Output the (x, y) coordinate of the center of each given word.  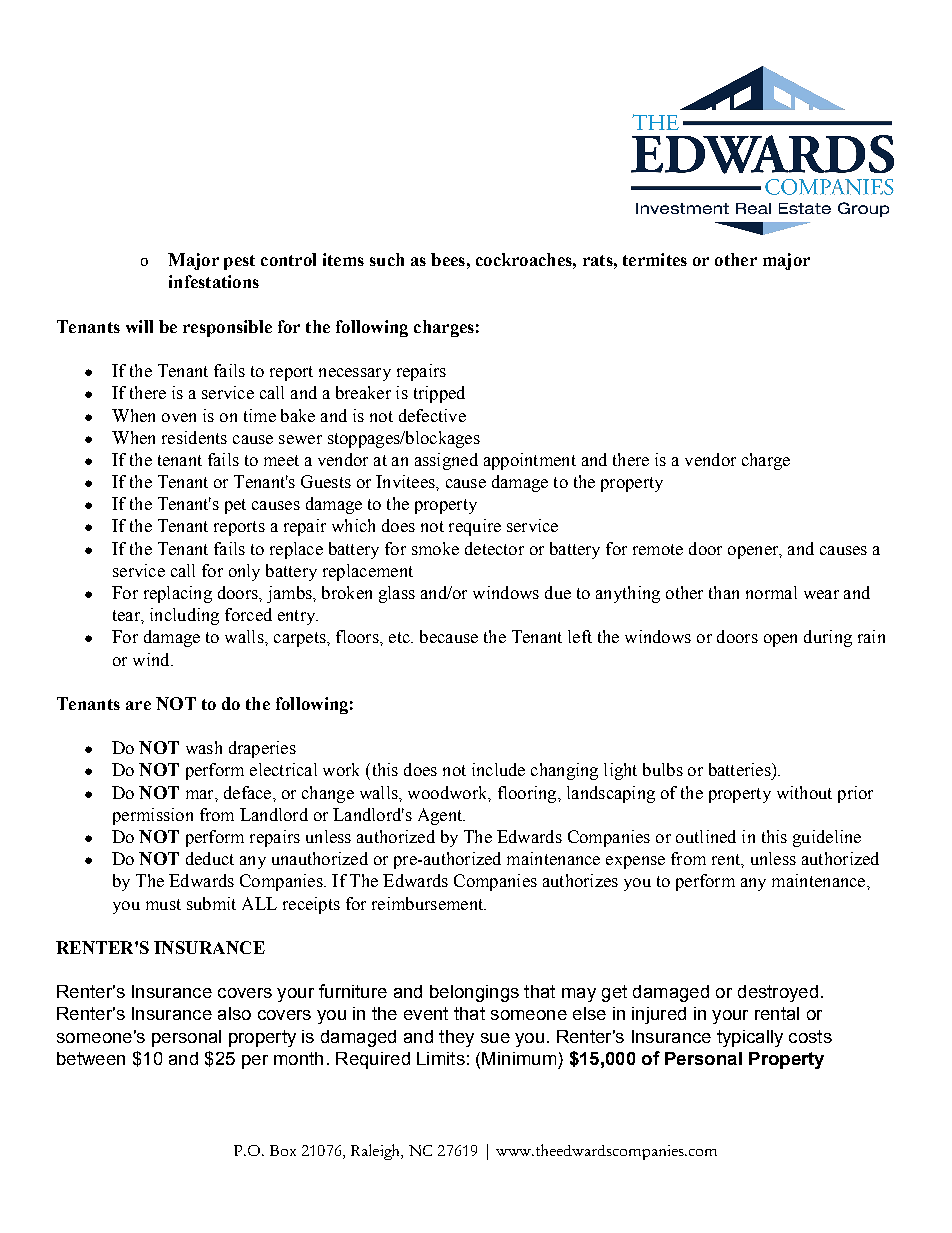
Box (283, 1150)
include (498, 769)
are (138, 705)
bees (448, 259)
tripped (439, 394)
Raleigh (377, 1152)
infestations (214, 281)
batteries (741, 769)
